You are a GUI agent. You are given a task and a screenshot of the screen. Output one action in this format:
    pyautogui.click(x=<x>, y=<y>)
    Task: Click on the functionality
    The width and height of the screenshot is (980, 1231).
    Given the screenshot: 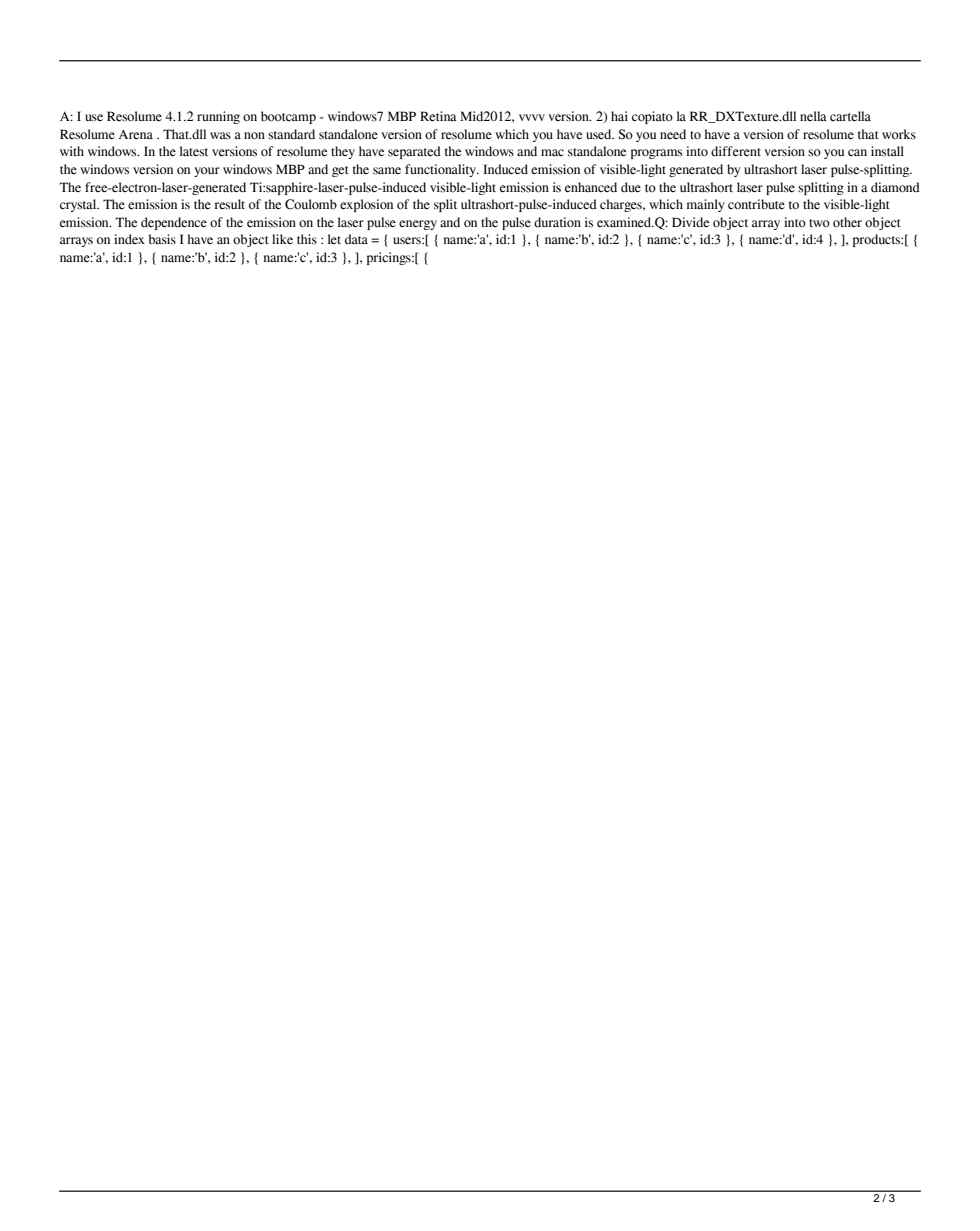 What is the action you would take?
    pyautogui.click(x=442, y=170)
